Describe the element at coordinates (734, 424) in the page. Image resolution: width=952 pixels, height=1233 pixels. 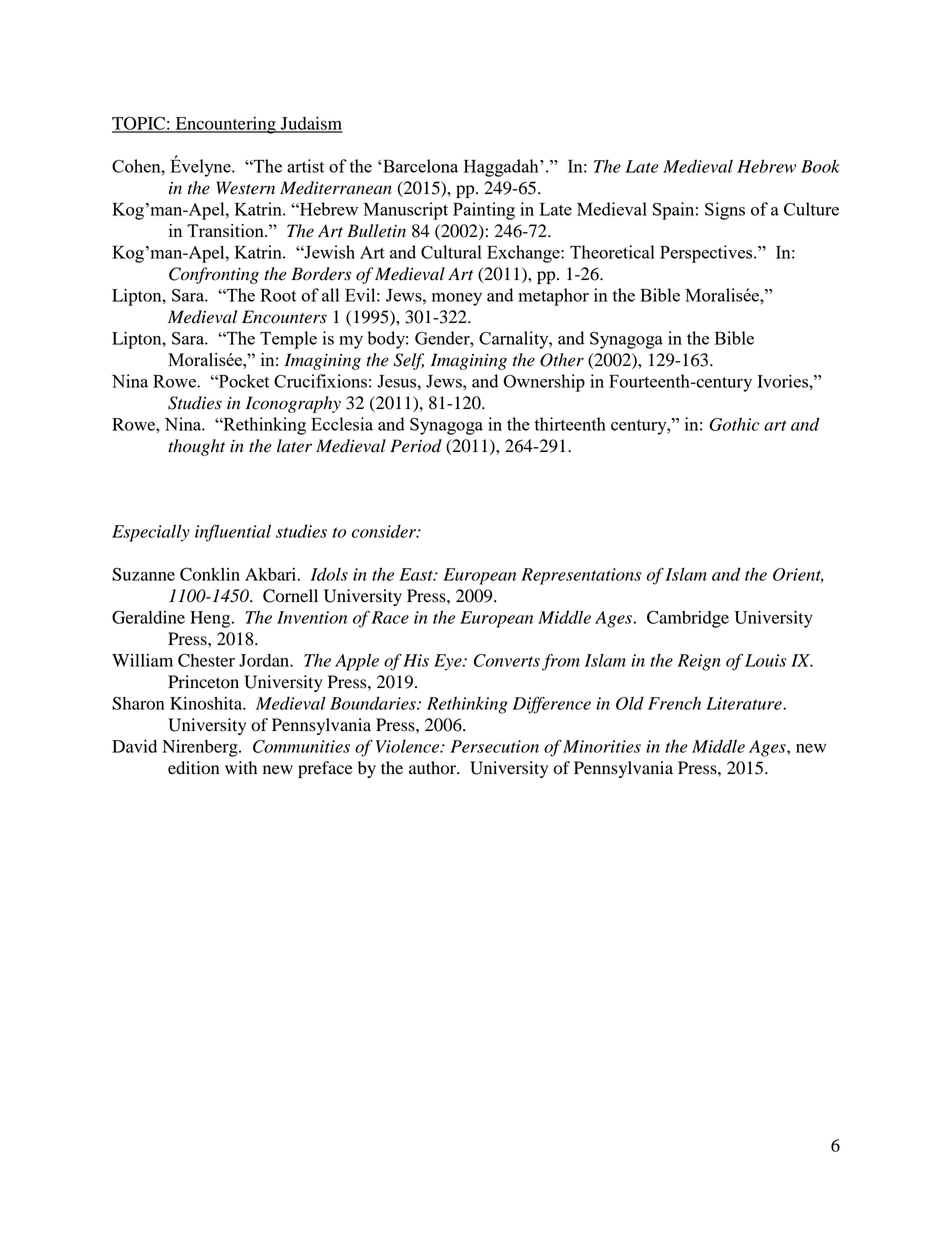
I see `Gothic` at that location.
